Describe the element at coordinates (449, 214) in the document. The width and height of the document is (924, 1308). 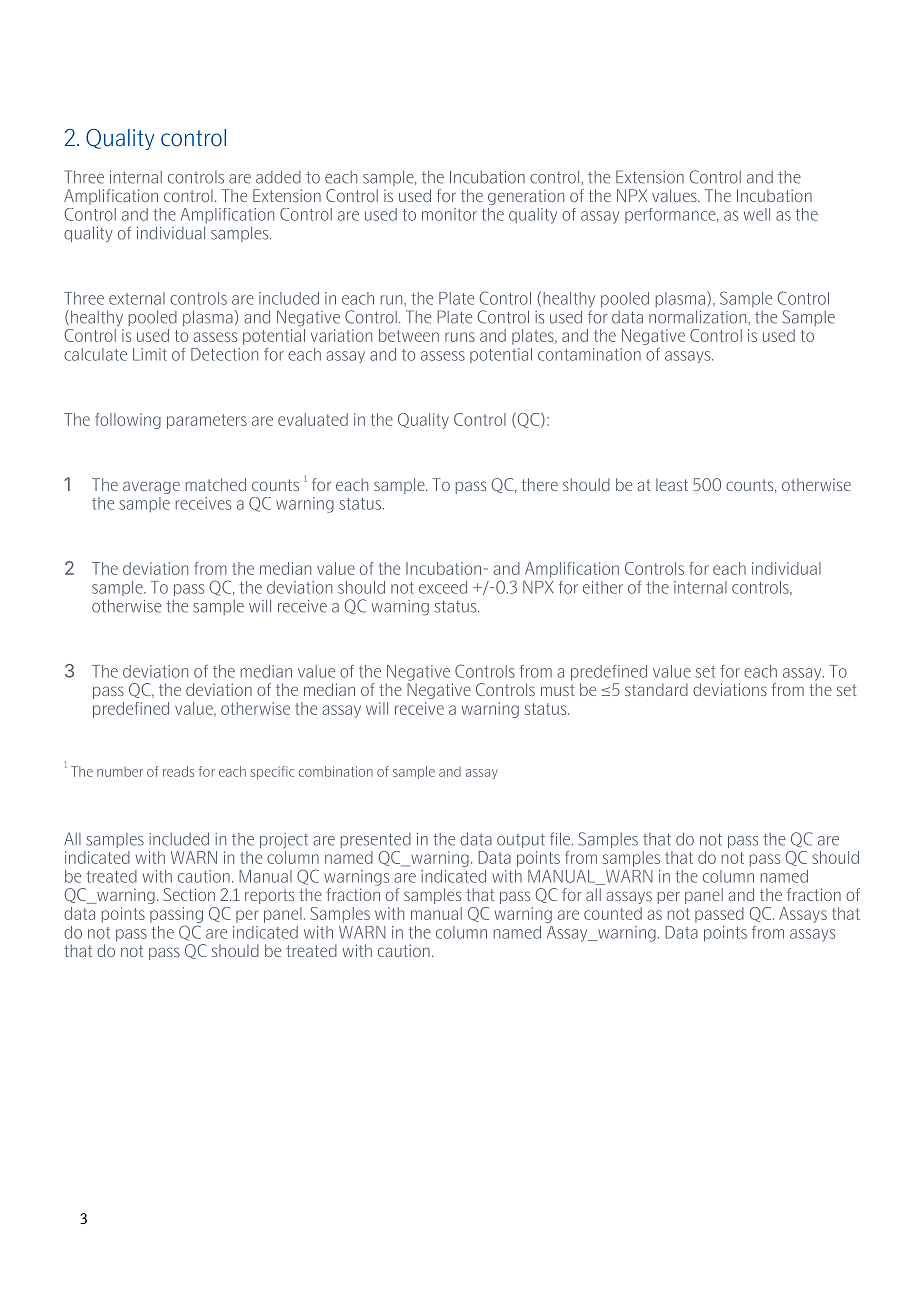
I see `monitor` at that location.
